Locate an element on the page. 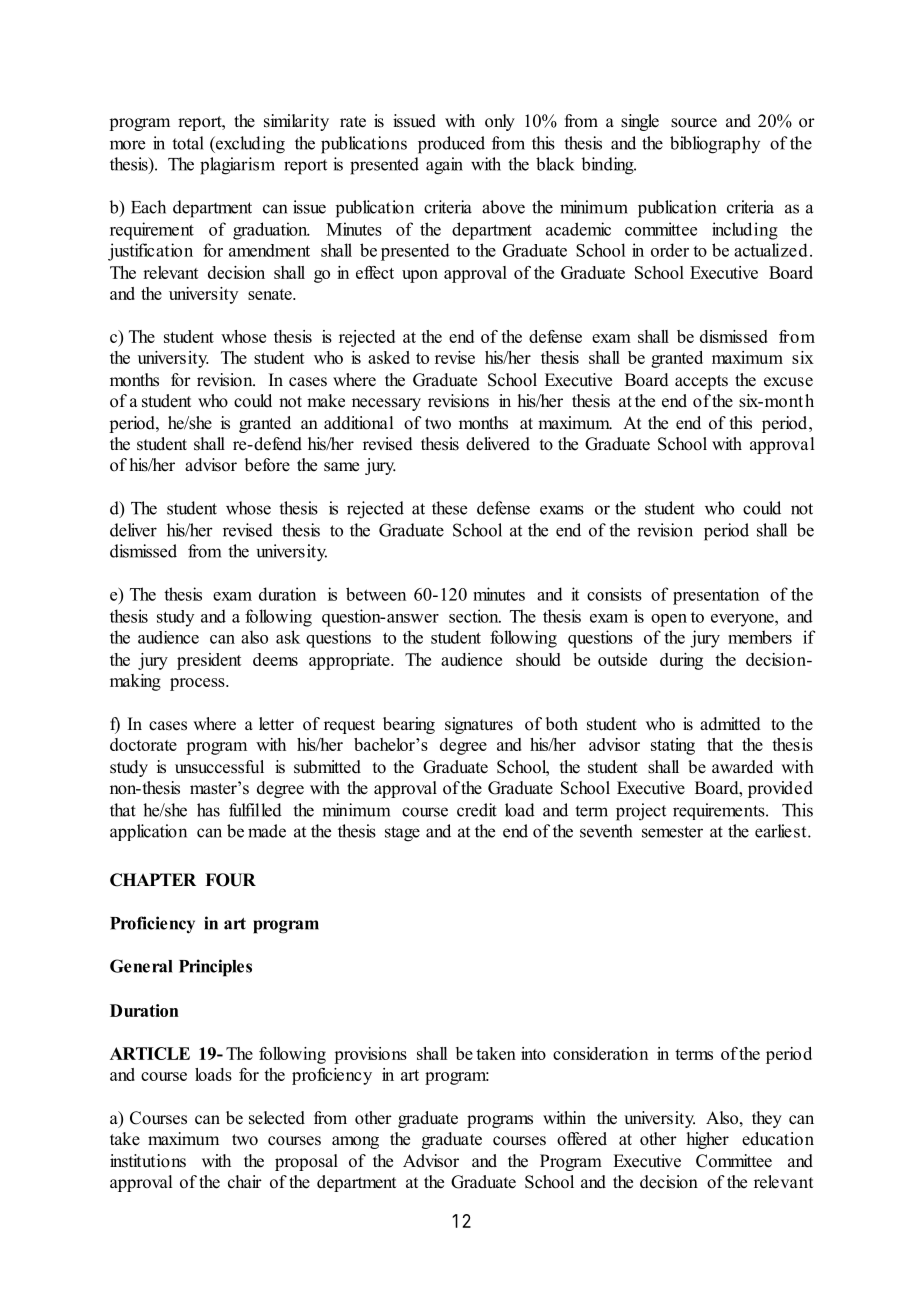 The image size is (924, 1307). stage is located at coordinates (402, 834).
